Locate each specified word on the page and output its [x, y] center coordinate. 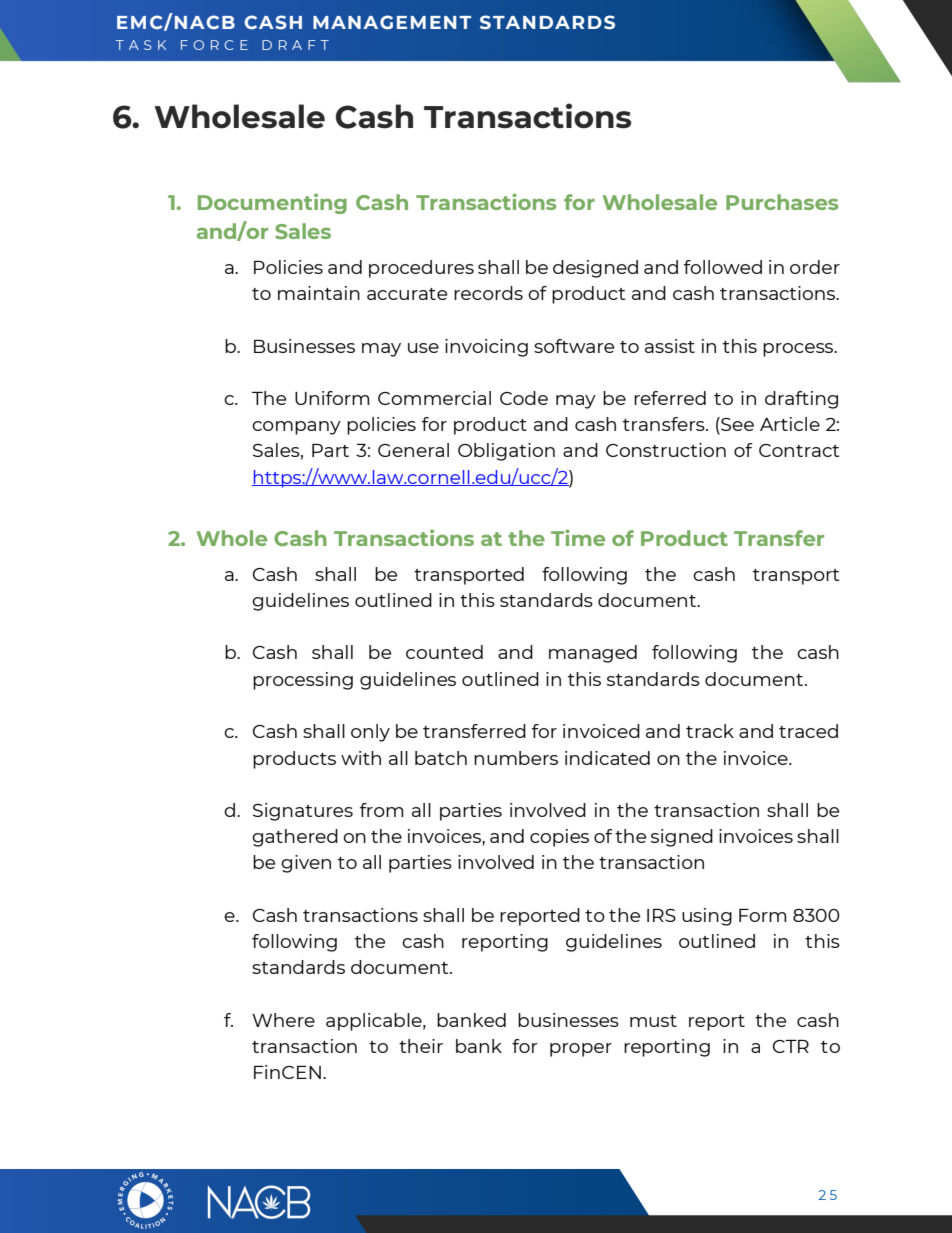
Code [524, 398]
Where [283, 1020]
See [736, 425]
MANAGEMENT [392, 22]
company [296, 428]
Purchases [782, 202]
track [710, 731]
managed [593, 654]
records [488, 293]
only [370, 733]
